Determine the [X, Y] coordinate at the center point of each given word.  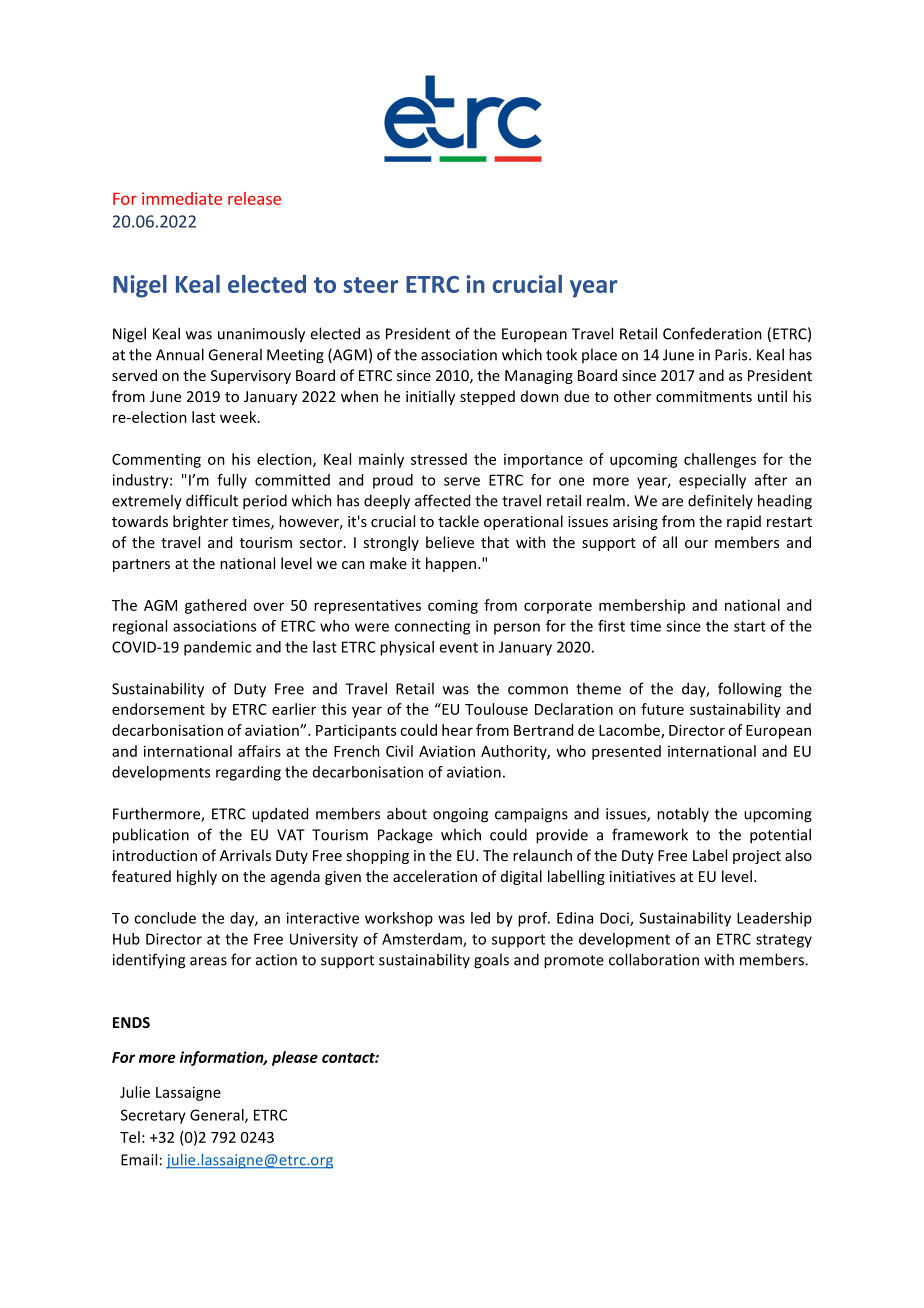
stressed [439, 459]
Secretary [153, 1116]
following [750, 690]
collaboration [654, 959]
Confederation [712, 333]
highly [197, 877]
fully [232, 481]
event [458, 647]
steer [371, 285]
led [480, 918]
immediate [182, 198]
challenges [720, 460]
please [295, 1058]
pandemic [217, 648]
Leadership [774, 919]
